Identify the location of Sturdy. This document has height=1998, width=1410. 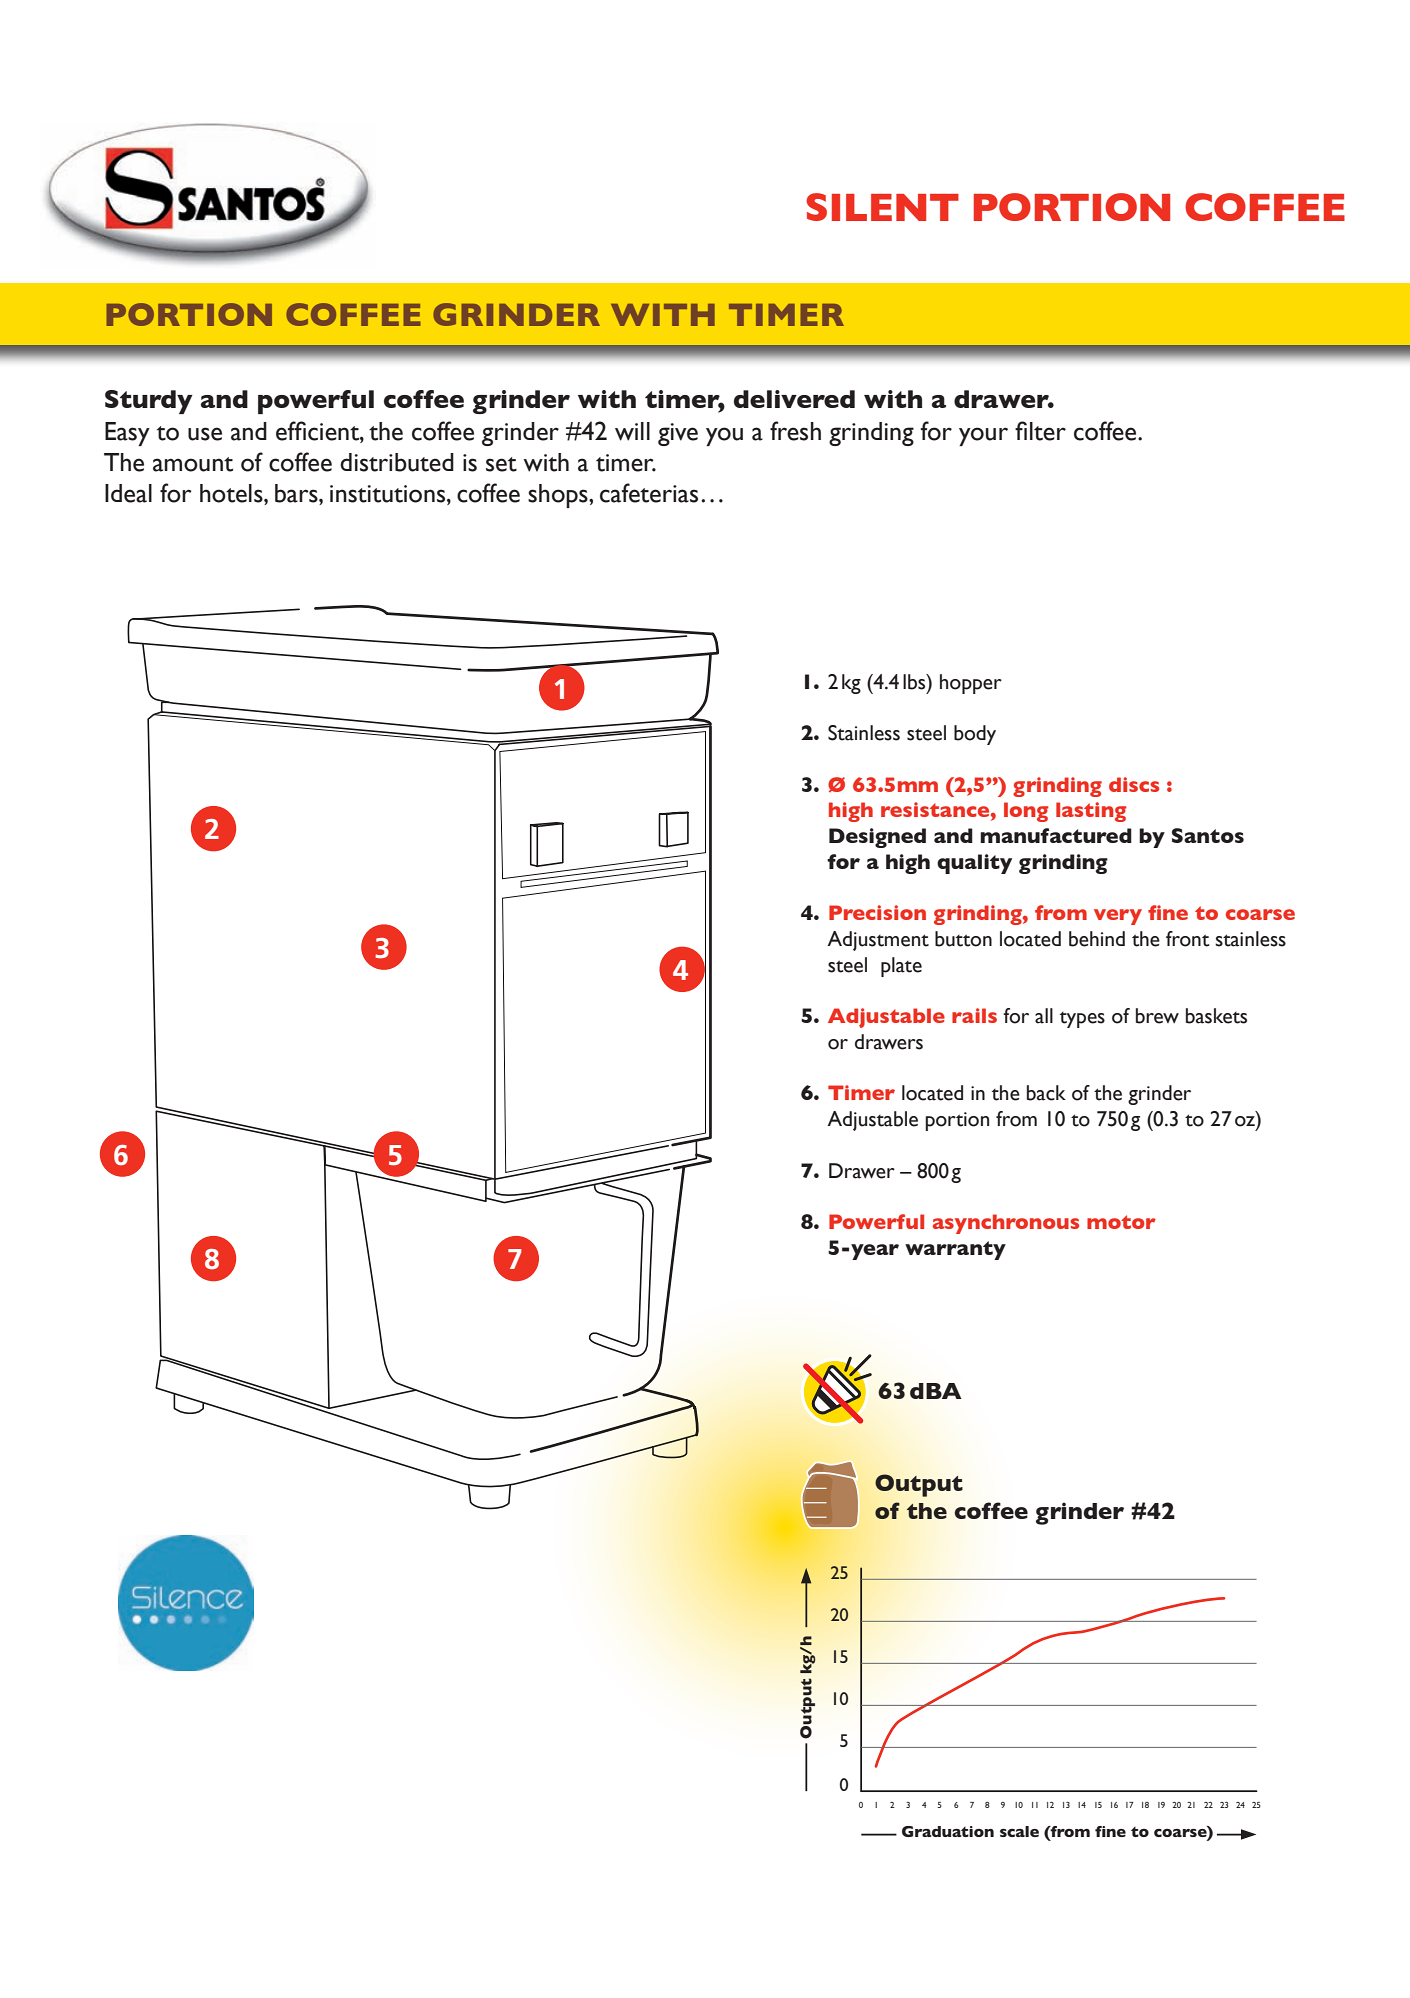
(149, 402).
